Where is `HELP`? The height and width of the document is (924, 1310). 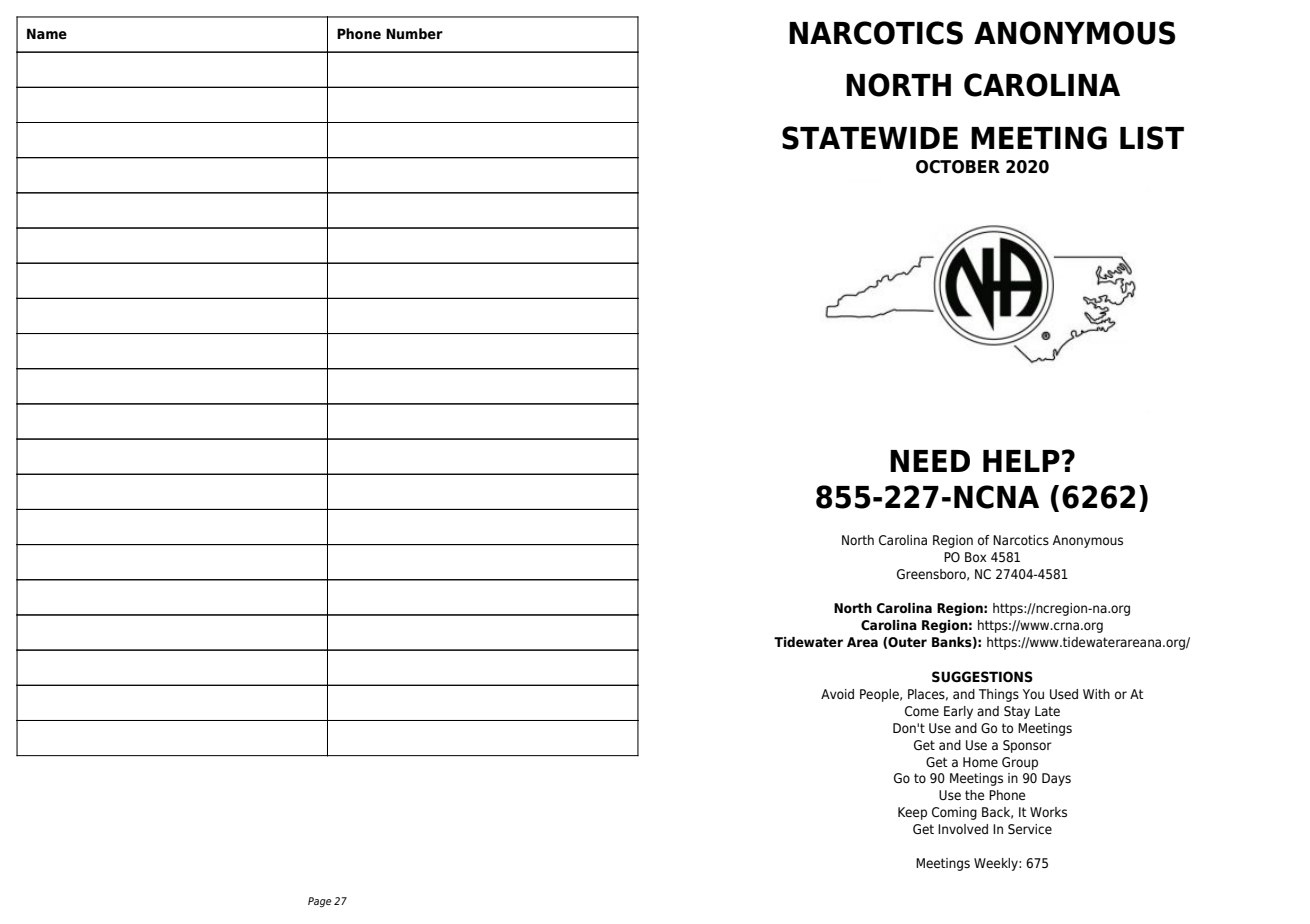 HELP is located at coordinates (1021, 461).
